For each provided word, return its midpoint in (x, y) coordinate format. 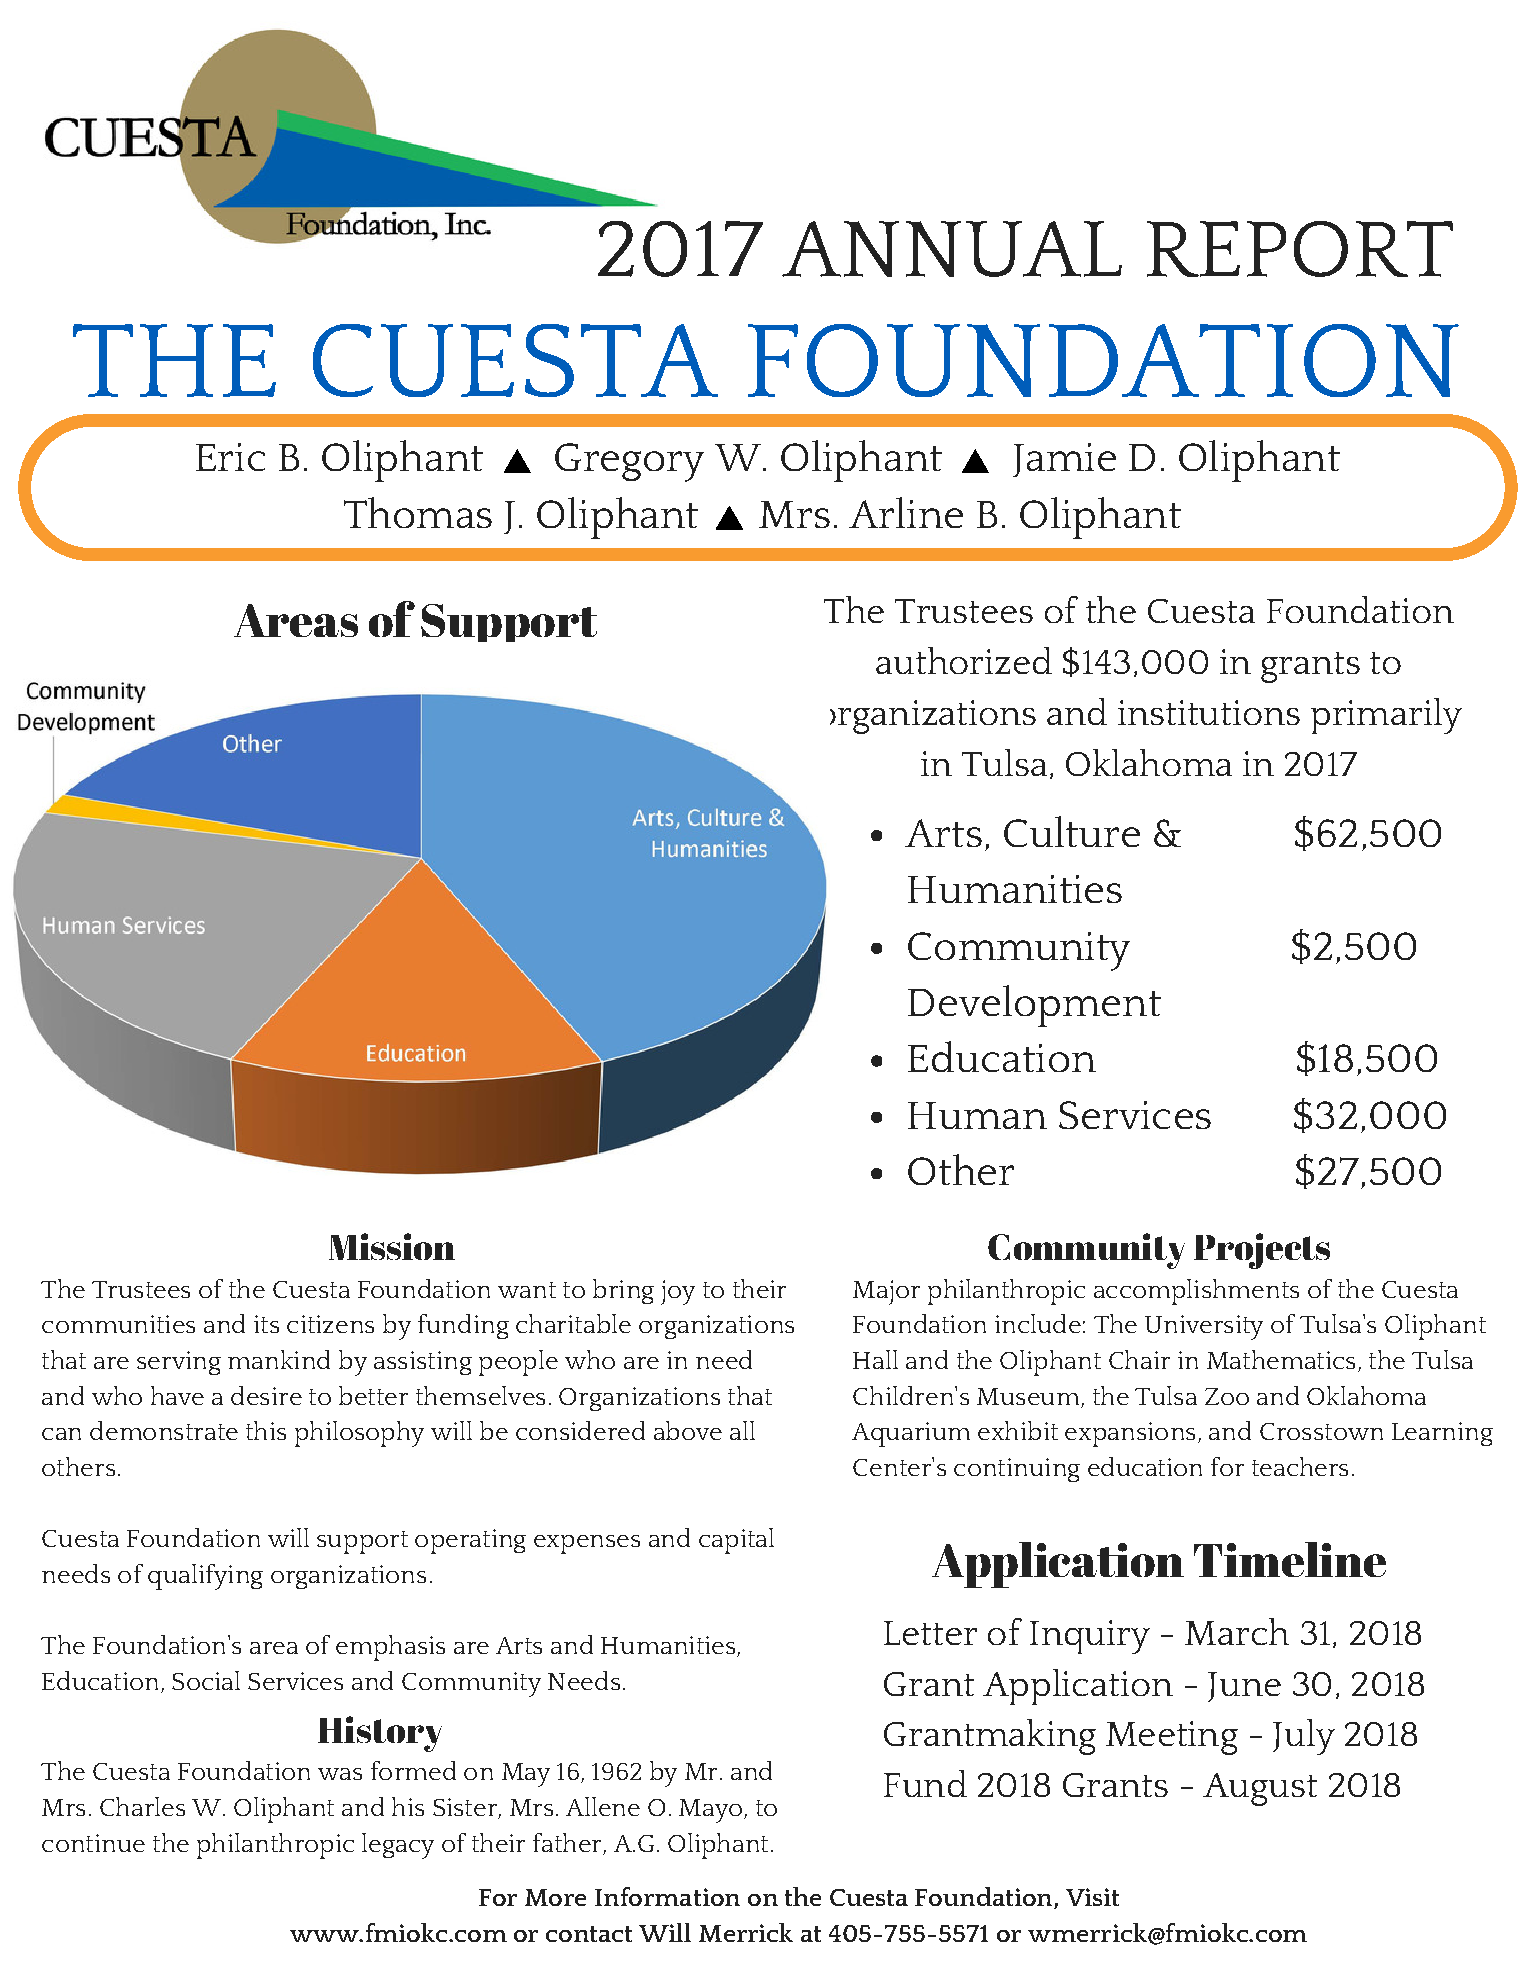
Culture (1072, 831)
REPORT (1300, 249)
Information (667, 1896)
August (1260, 1789)
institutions (1209, 712)
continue (93, 1843)
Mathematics (1281, 1359)
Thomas (418, 512)
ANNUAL (952, 249)
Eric (230, 457)
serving (179, 1363)
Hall (875, 1359)
